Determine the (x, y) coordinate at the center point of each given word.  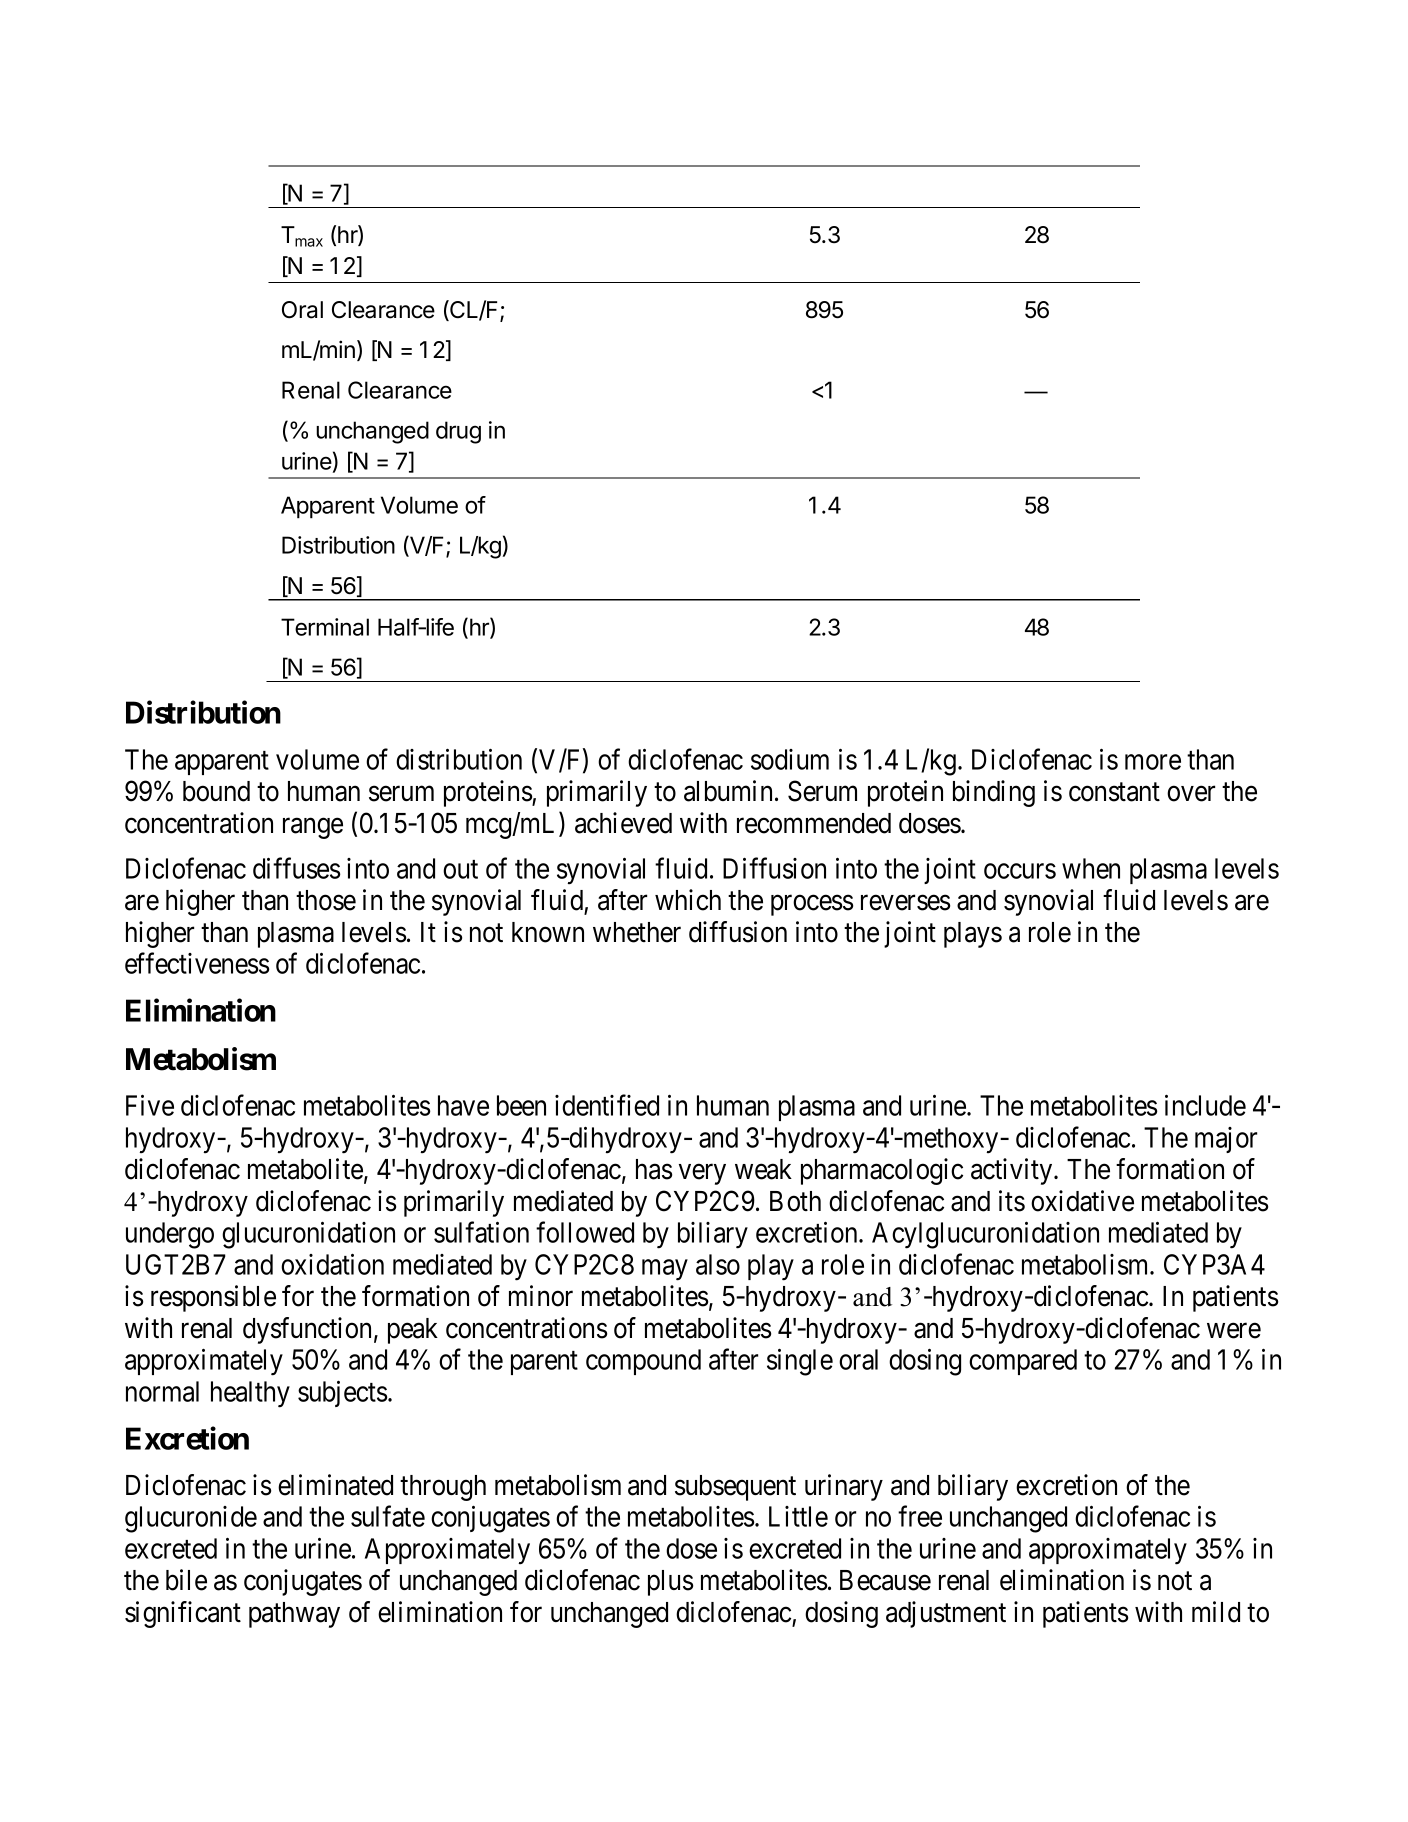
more (1153, 762)
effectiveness (197, 963)
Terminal (325, 627)
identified (607, 1105)
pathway (294, 1615)
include (1205, 1105)
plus (670, 1583)
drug (458, 432)
